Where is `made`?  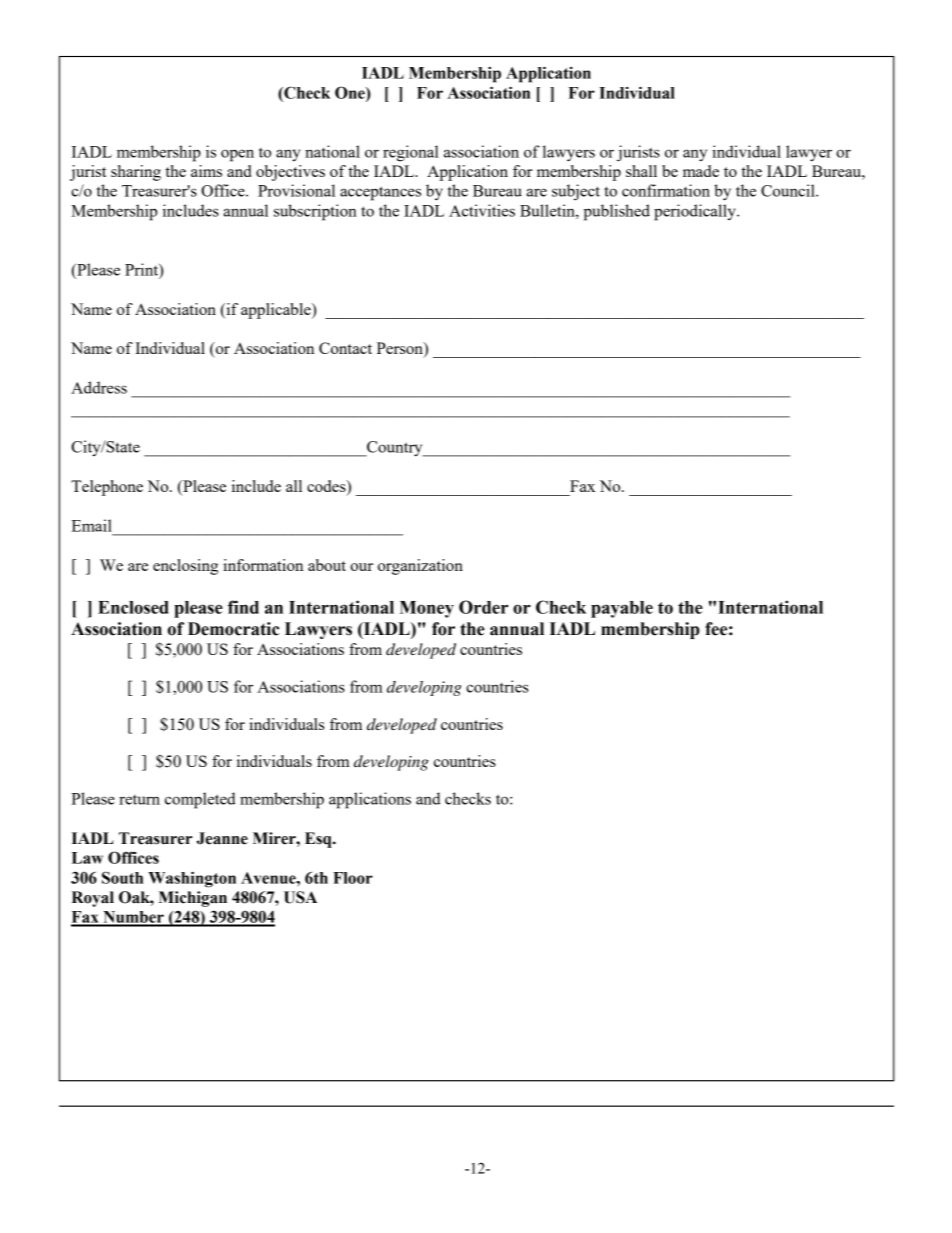 made is located at coordinates (701, 171).
